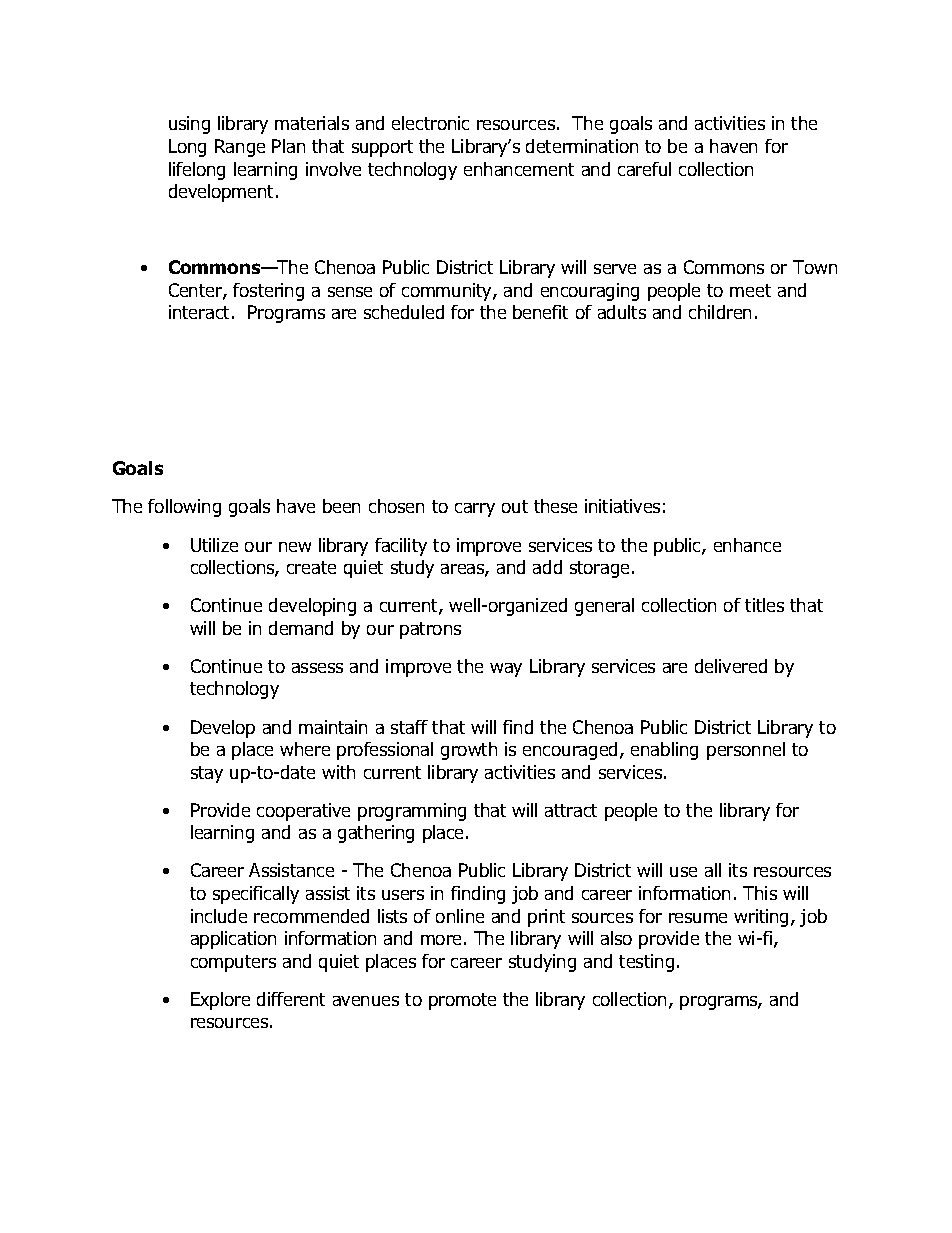 The image size is (952, 1233). I want to click on Range, so click(240, 148).
